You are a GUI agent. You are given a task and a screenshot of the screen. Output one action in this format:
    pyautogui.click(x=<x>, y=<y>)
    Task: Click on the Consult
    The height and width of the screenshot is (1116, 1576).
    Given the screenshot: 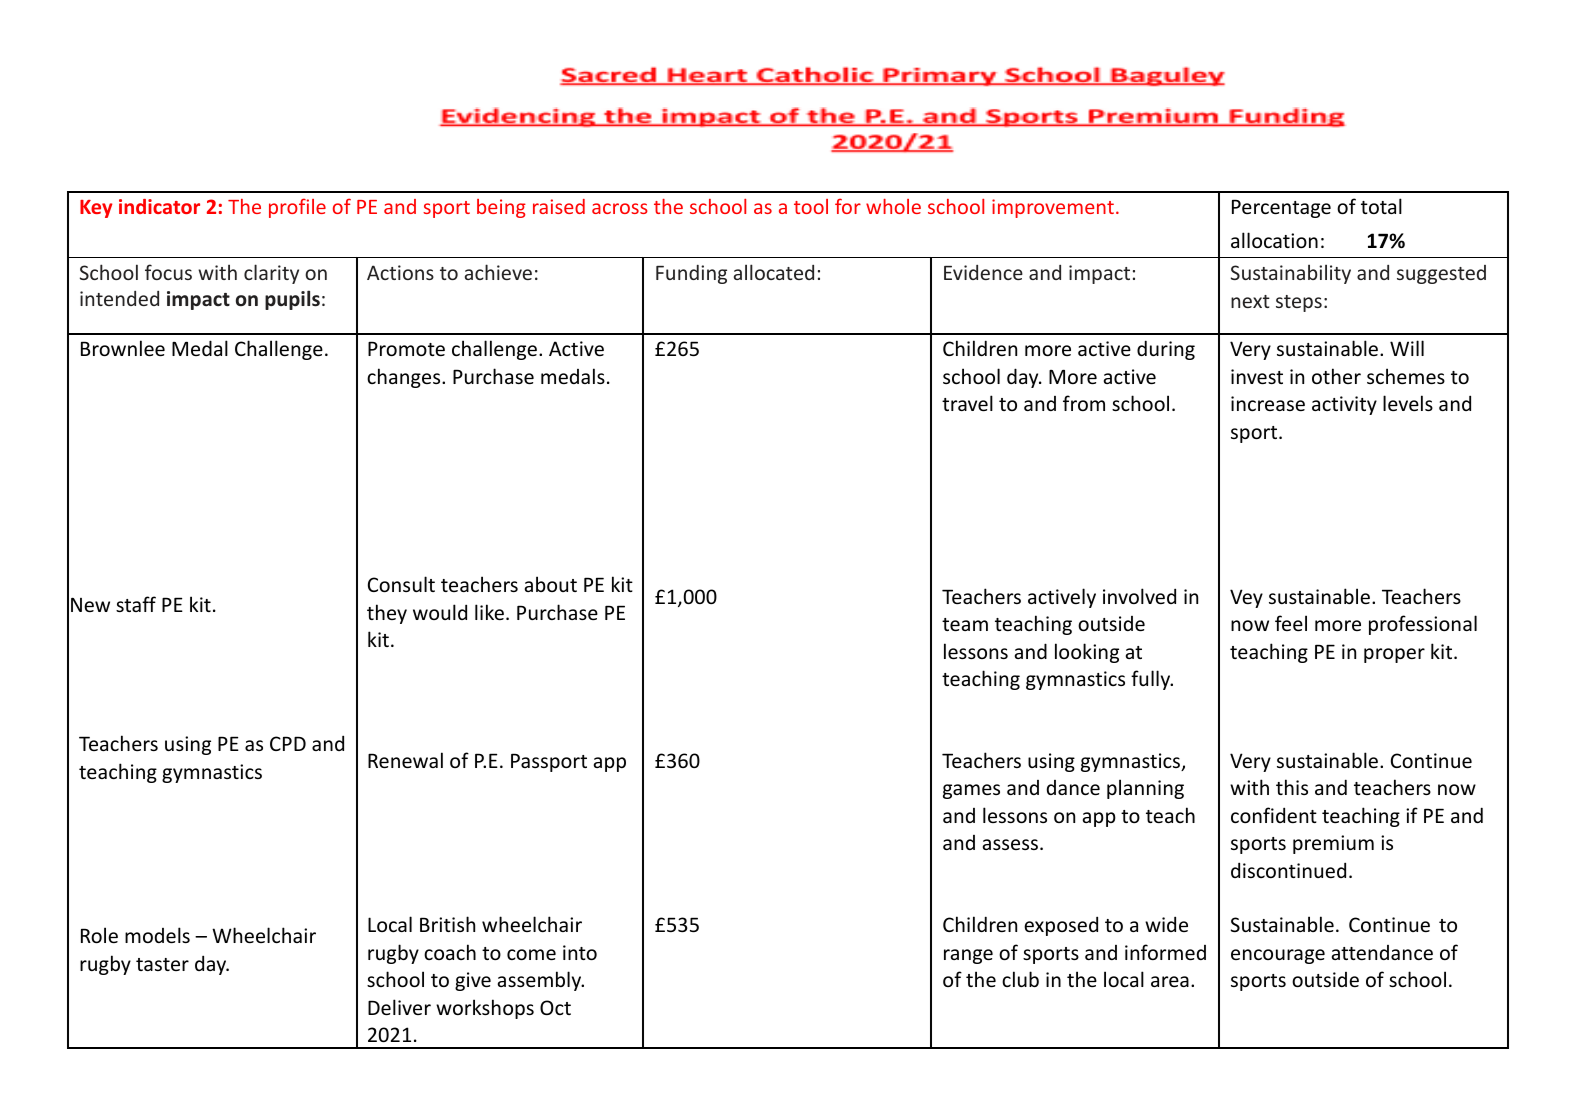 What is the action you would take?
    pyautogui.click(x=401, y=584)
